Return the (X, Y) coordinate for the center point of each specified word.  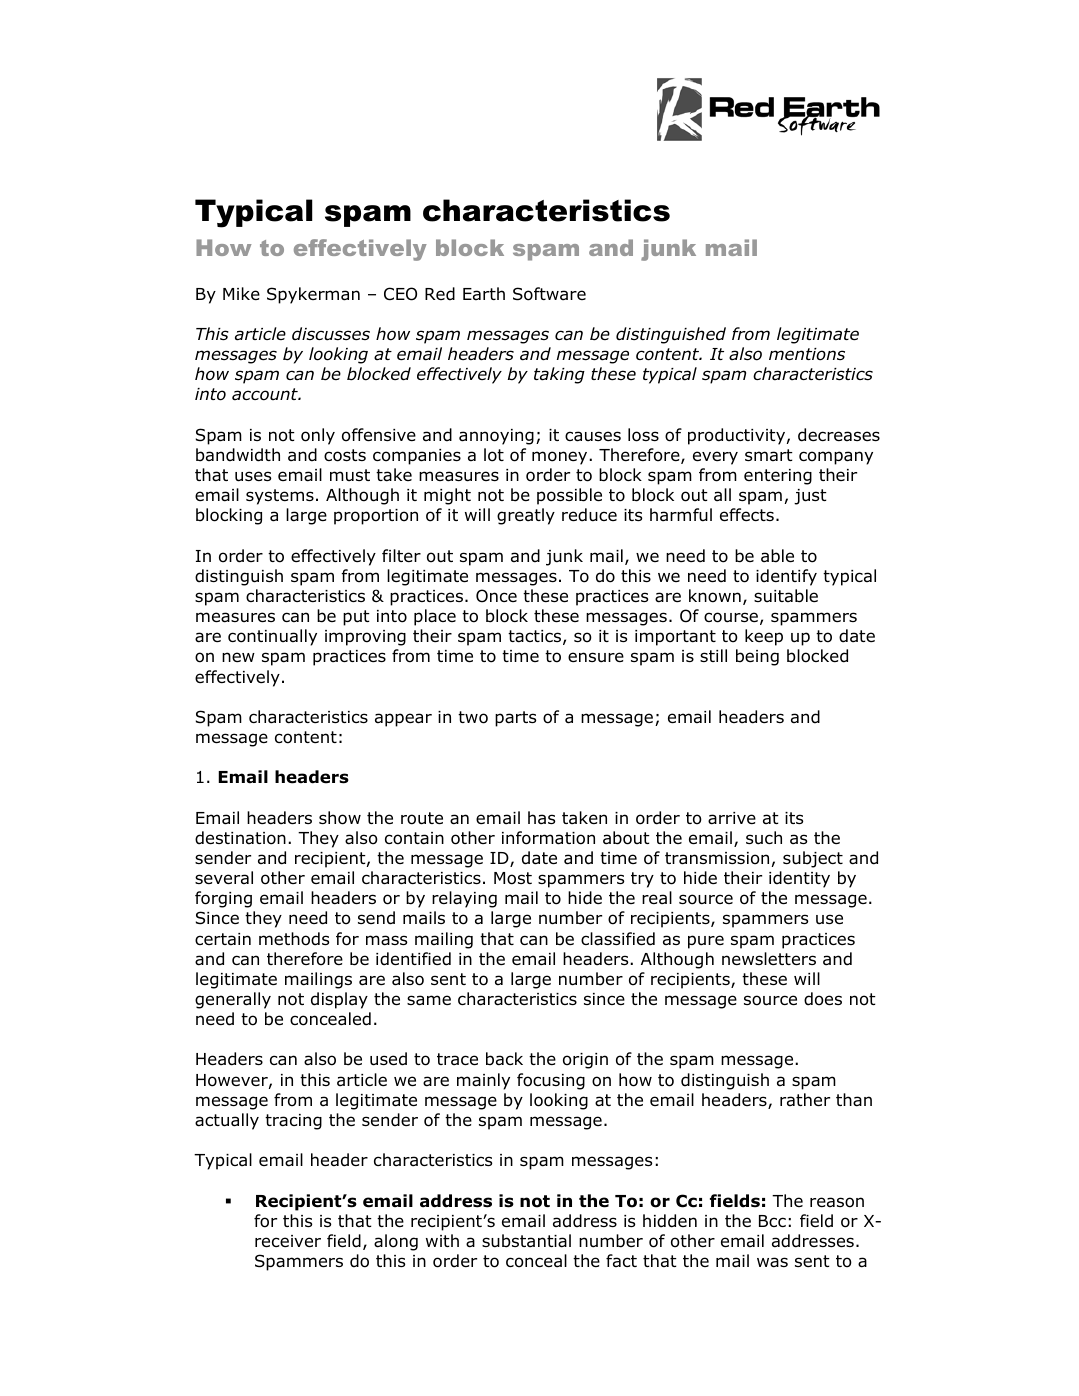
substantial (526, 1241)
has (541, 818)
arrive (732, 818)
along (396, 1242)
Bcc (772, 1221)
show (340, 818)
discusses (331, 334)
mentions (807, 354)
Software (549, 294)
